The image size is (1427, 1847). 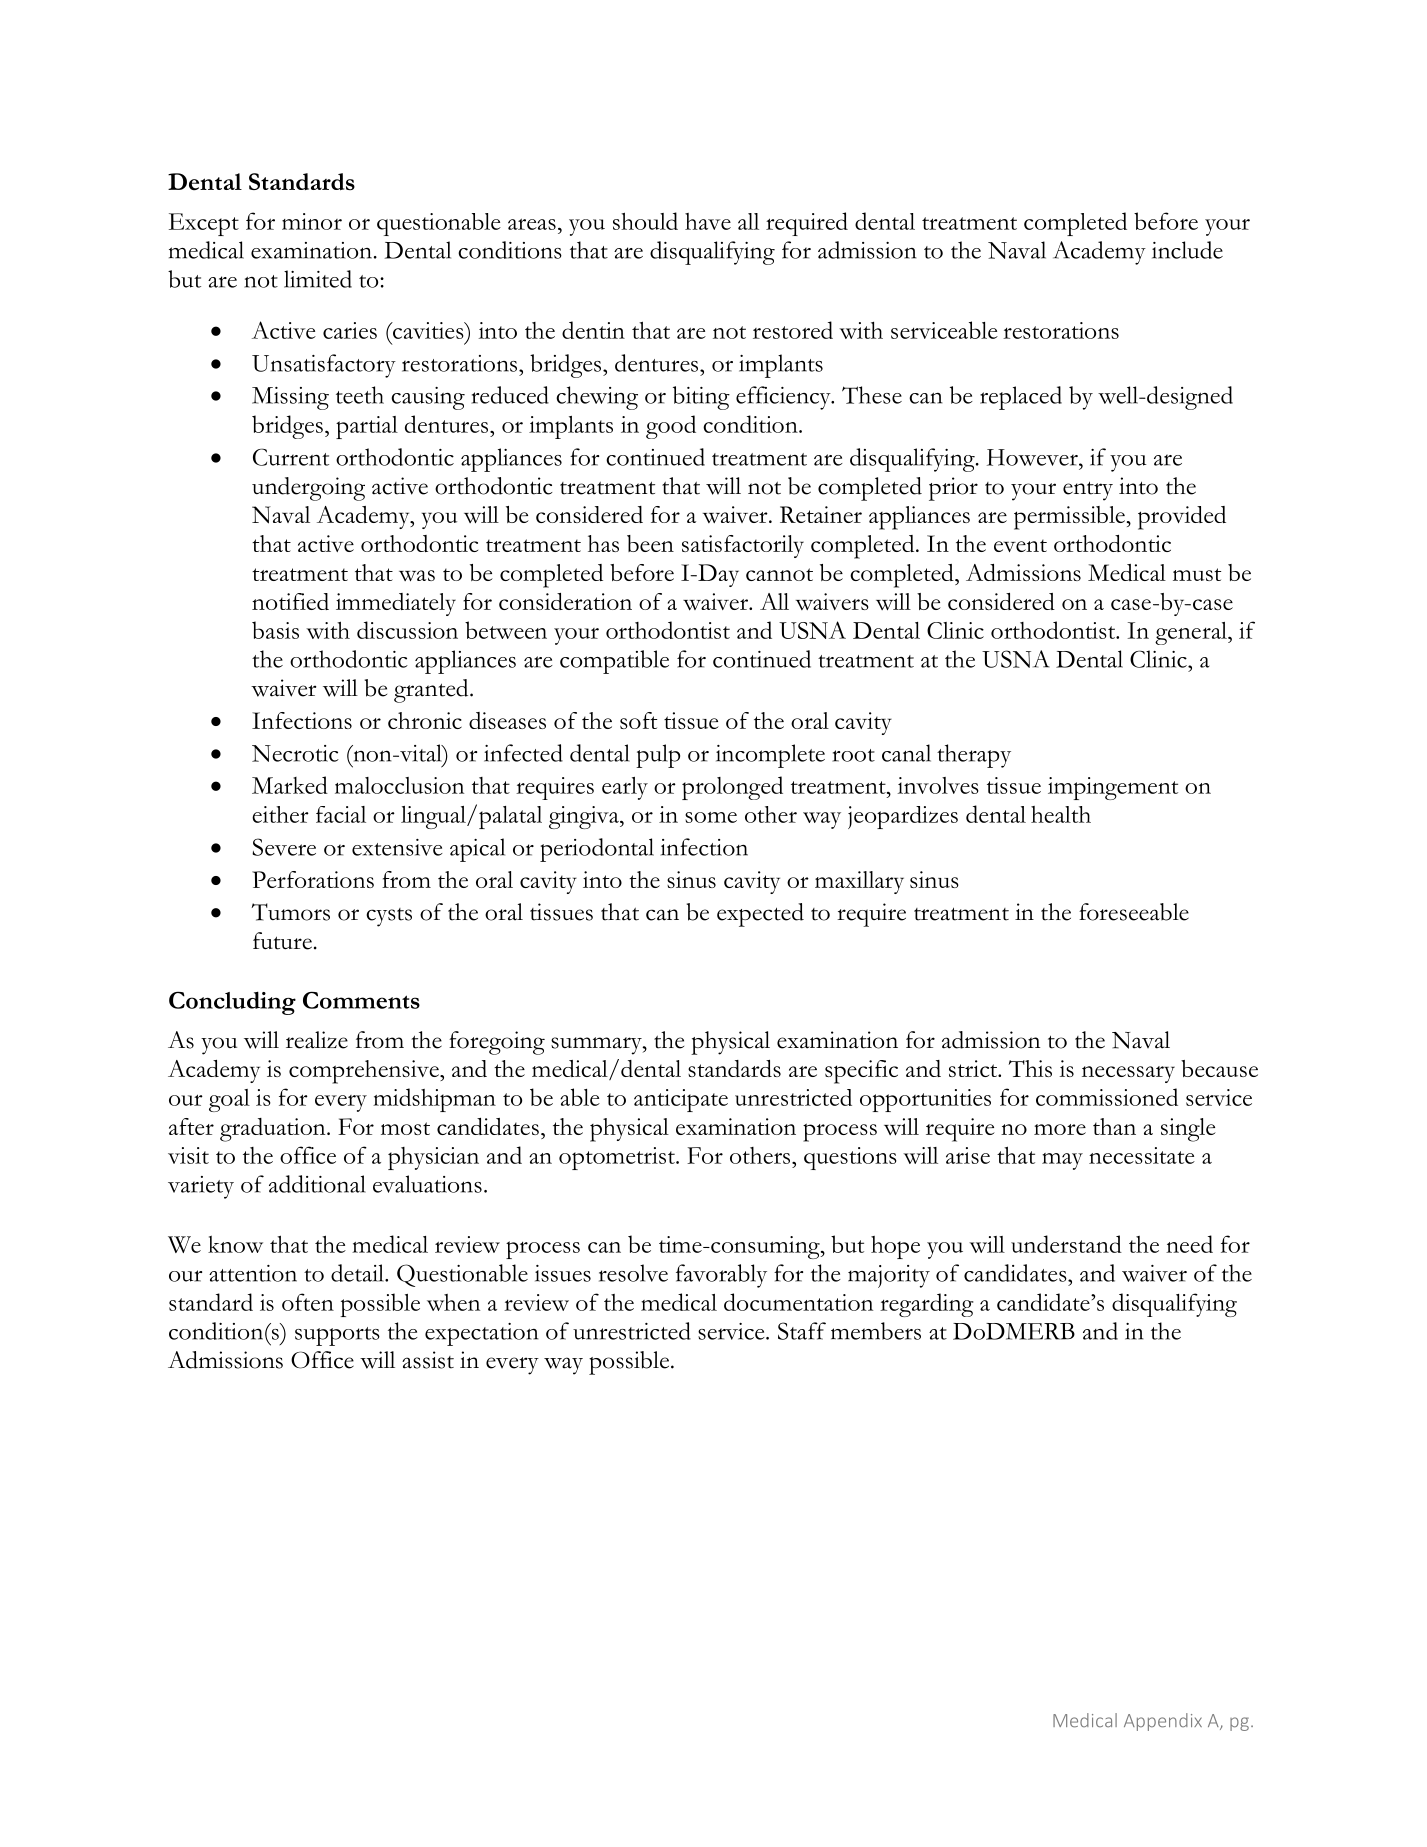 I want to click on pulp, so click(x=658, y=756).
